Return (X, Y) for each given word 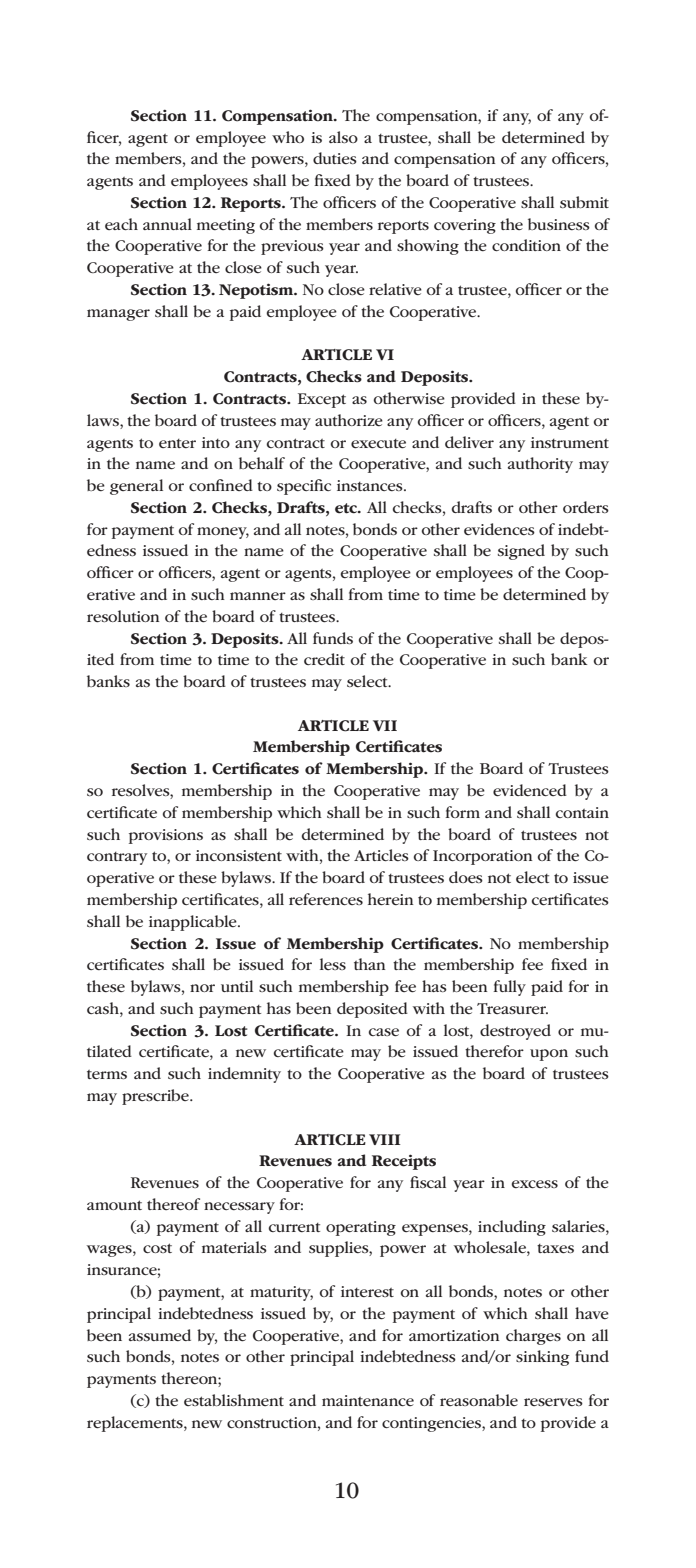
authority (540, 465)
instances (371, 485)
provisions (166, 836)
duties (335, 158)
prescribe (156, 1097)
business (559, 224)
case (384, 1032)
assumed (160, 1335)
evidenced (530, 790)
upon (549, 1055)
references (326, 899)
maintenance (368, 1400)
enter (177, 443)
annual (167, 224)
